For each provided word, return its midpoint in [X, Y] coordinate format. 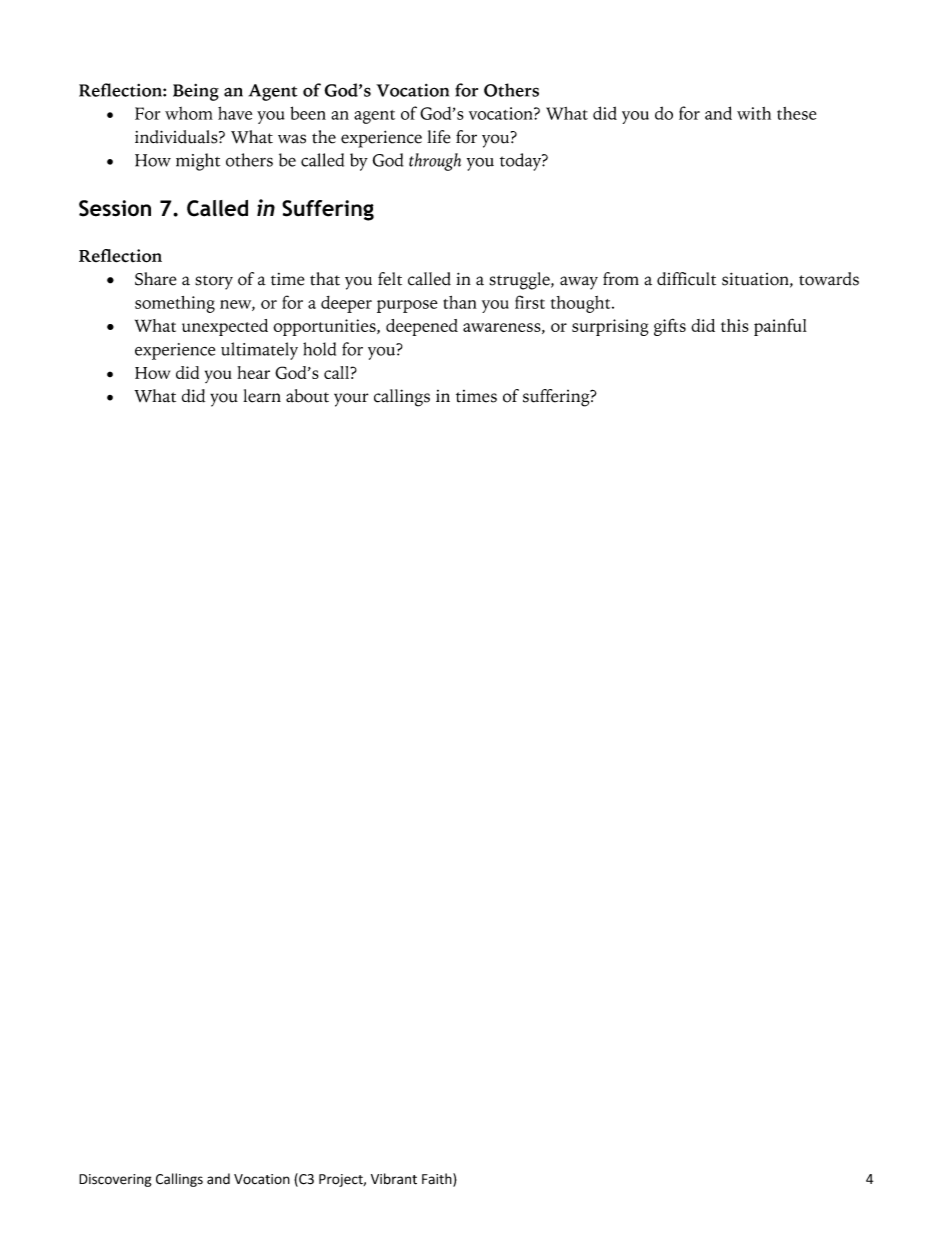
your [351, 400]
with [754, 113]
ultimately [259, 351]
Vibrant [394, 1179]
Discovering [115, 1180]
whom [189, 113]
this [735, 325]
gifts [670, 327]
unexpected [225, 327]
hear [253, 372]
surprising [610, 327]
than [460, 302]
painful [780, 327]
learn [262, 396]
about [307, 396]
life [439, 137]
